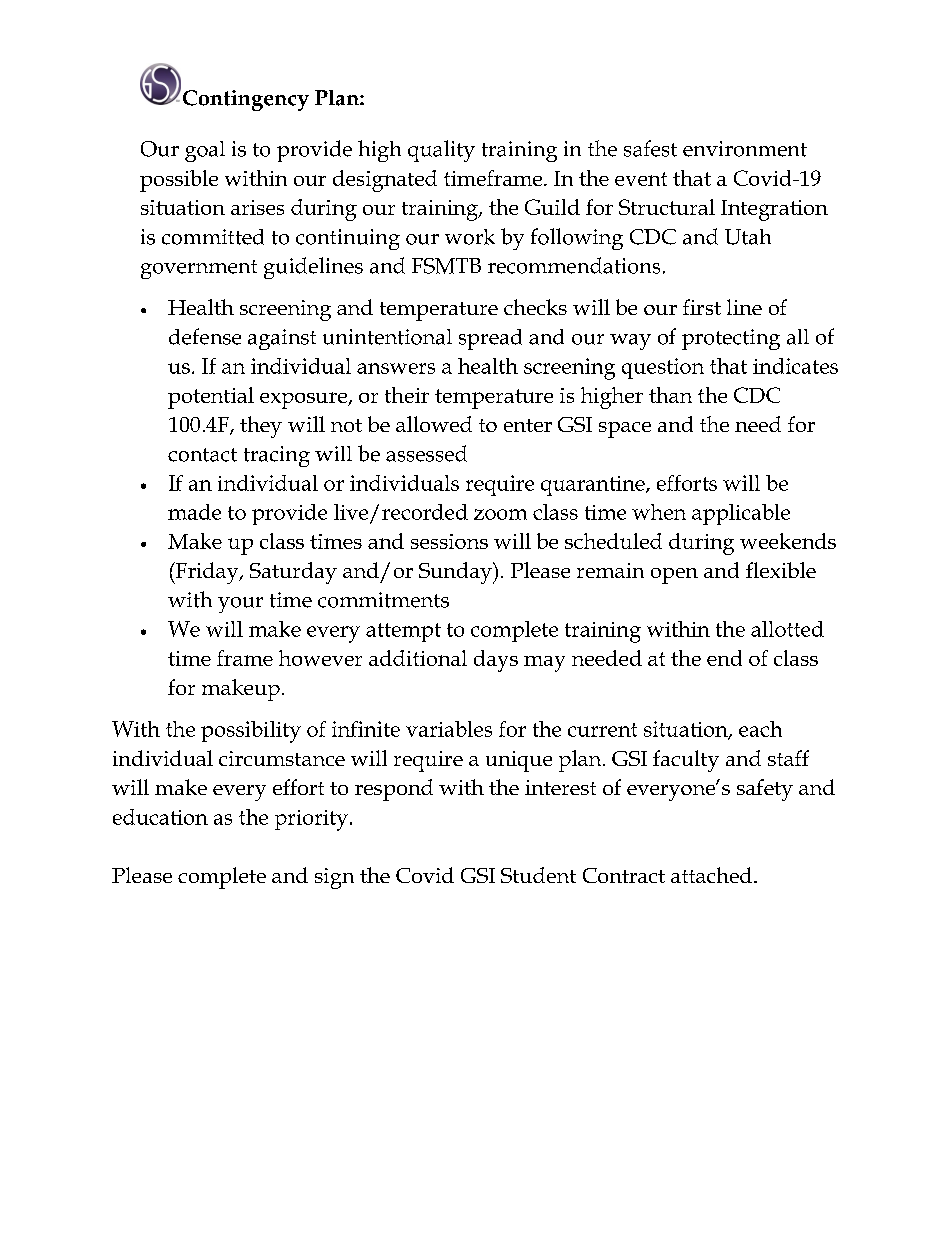 Image resolution: width=952 pixels, height=1233 pixels. Describe the element at coordinates (311, 820) in the screenshot. I see `priority` at that location.
